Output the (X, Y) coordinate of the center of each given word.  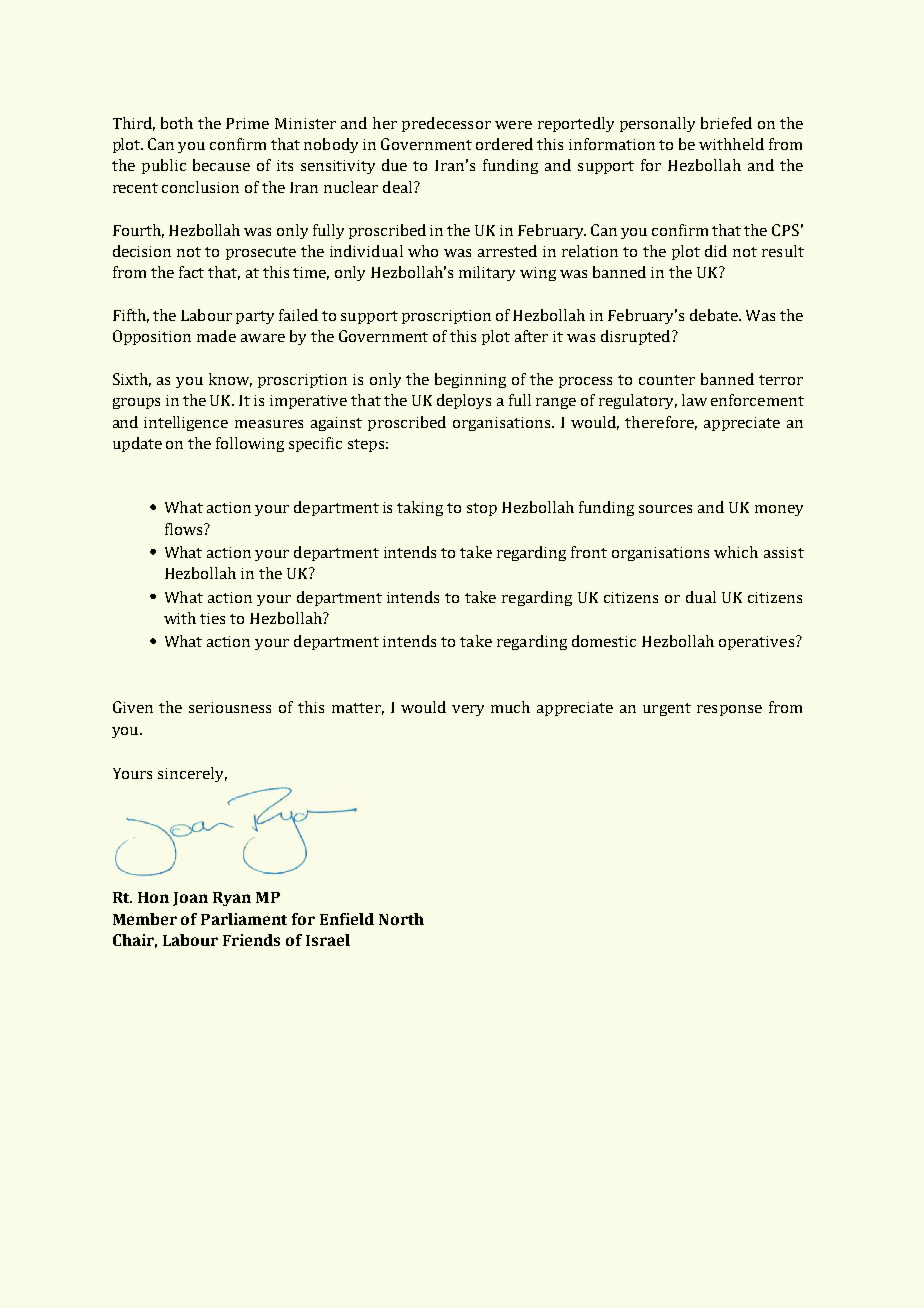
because (221, 165)
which (736, 552)
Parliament (244, 919)
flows (185, 529)
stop (482, 509)
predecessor (446, 124)
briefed (726, 123)
